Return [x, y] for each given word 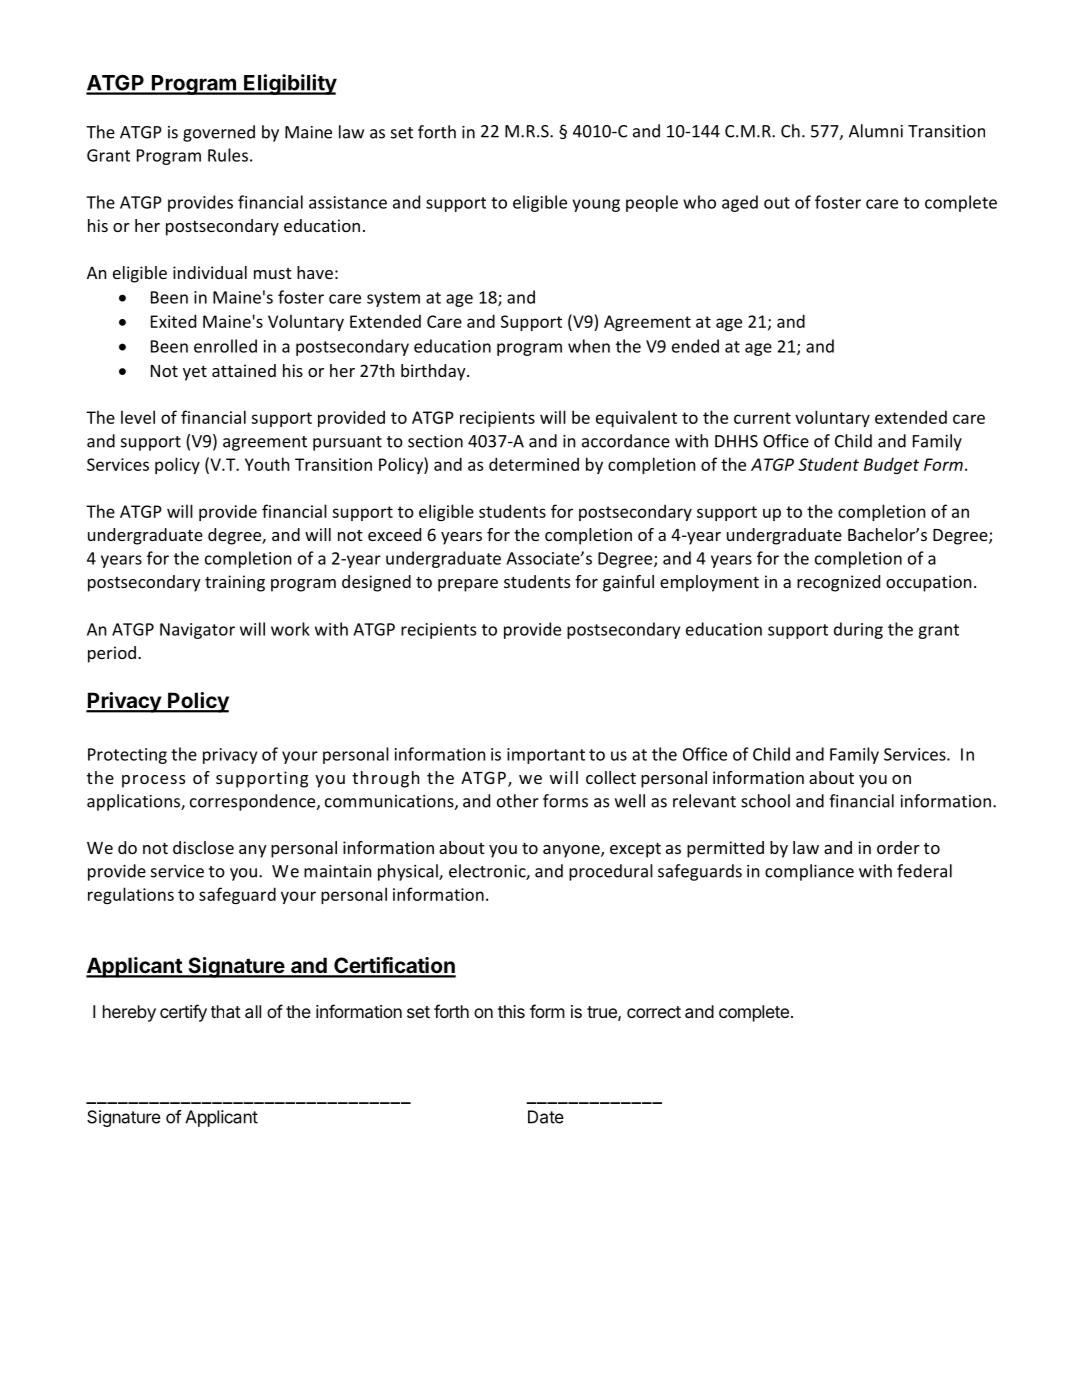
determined [534, 464]
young [596, 205]
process [153, 781]
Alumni [876, 131]
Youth [267, 464]
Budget [891, 465]
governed [219, 133]
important [546, 756]
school [765, 801]
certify [183, 1013]
